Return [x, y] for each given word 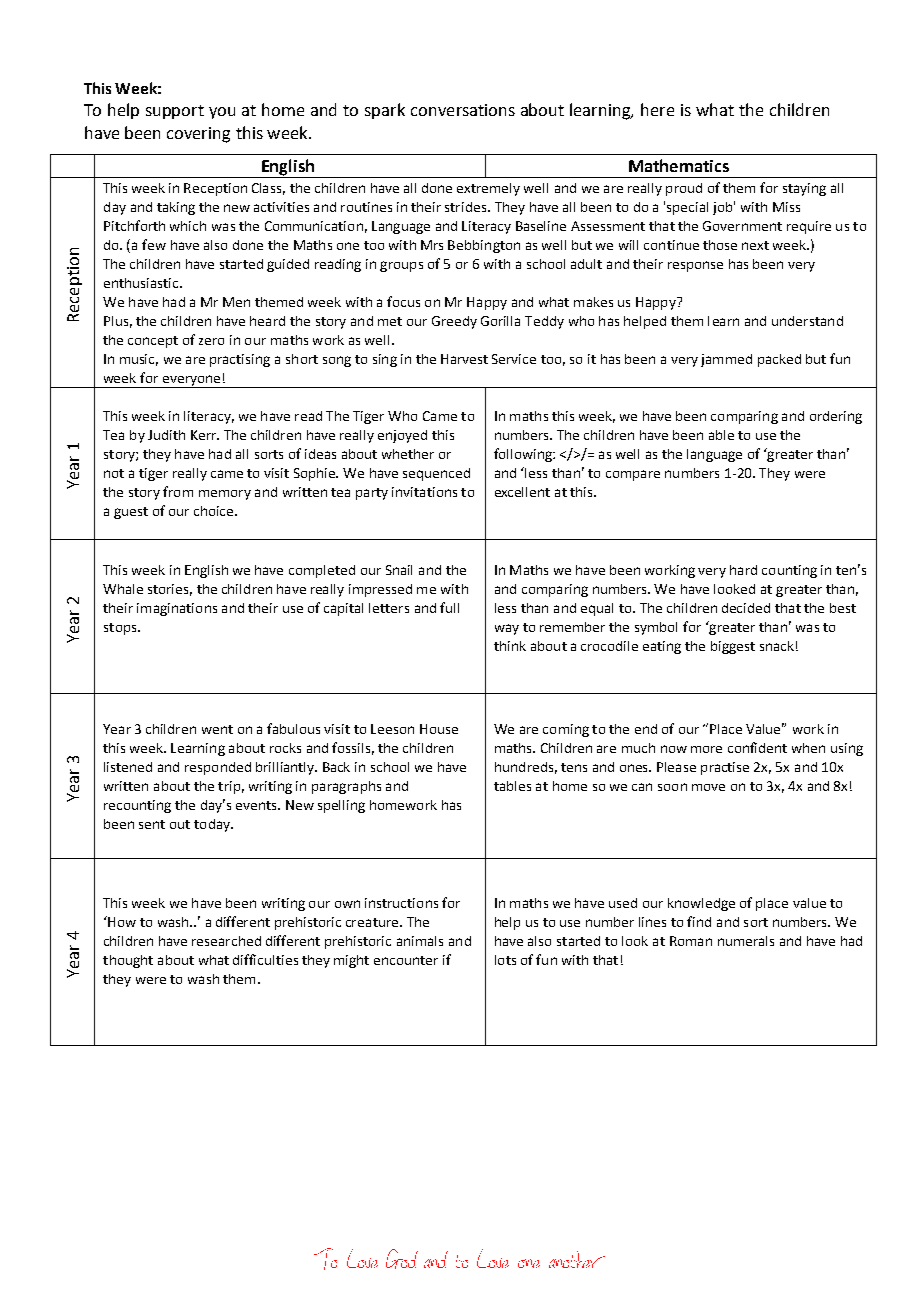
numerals [746, 941]
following [524, 455]
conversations [463, 110]
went [217, 729]
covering [198, 135]
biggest [733, 647]
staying [804, 189]
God [402, 1259]
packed [779, 360]
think [510, 646]
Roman [691, 941]
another [577, 1259]
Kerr [205, 435]
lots [505, 960]
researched [226, 941]
